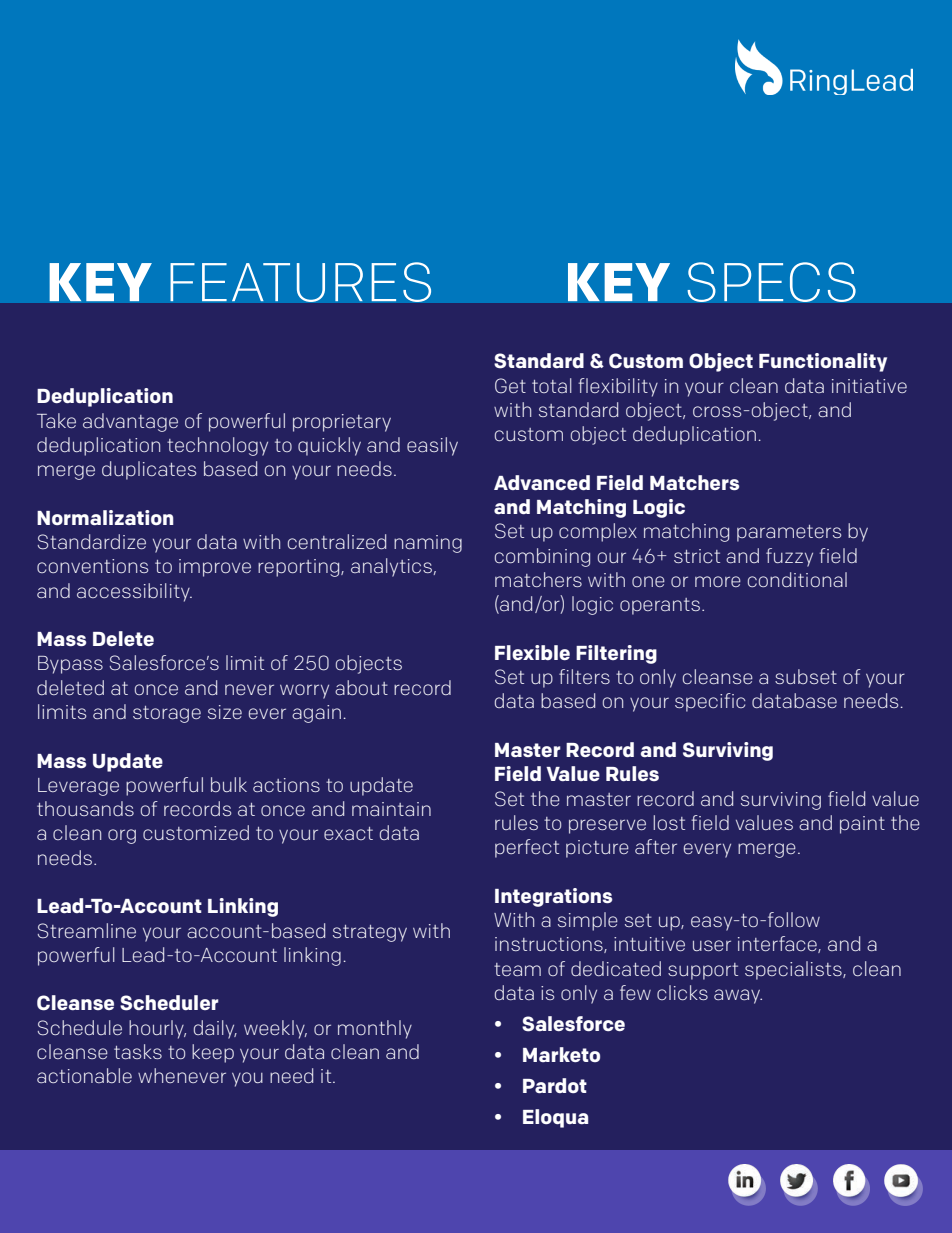 The height and width of the screenshot is (1233, 952). What do you see at coordinates (149, 470) in the screenshot?
I see `duplicates` at bounding box center [149, 470].
